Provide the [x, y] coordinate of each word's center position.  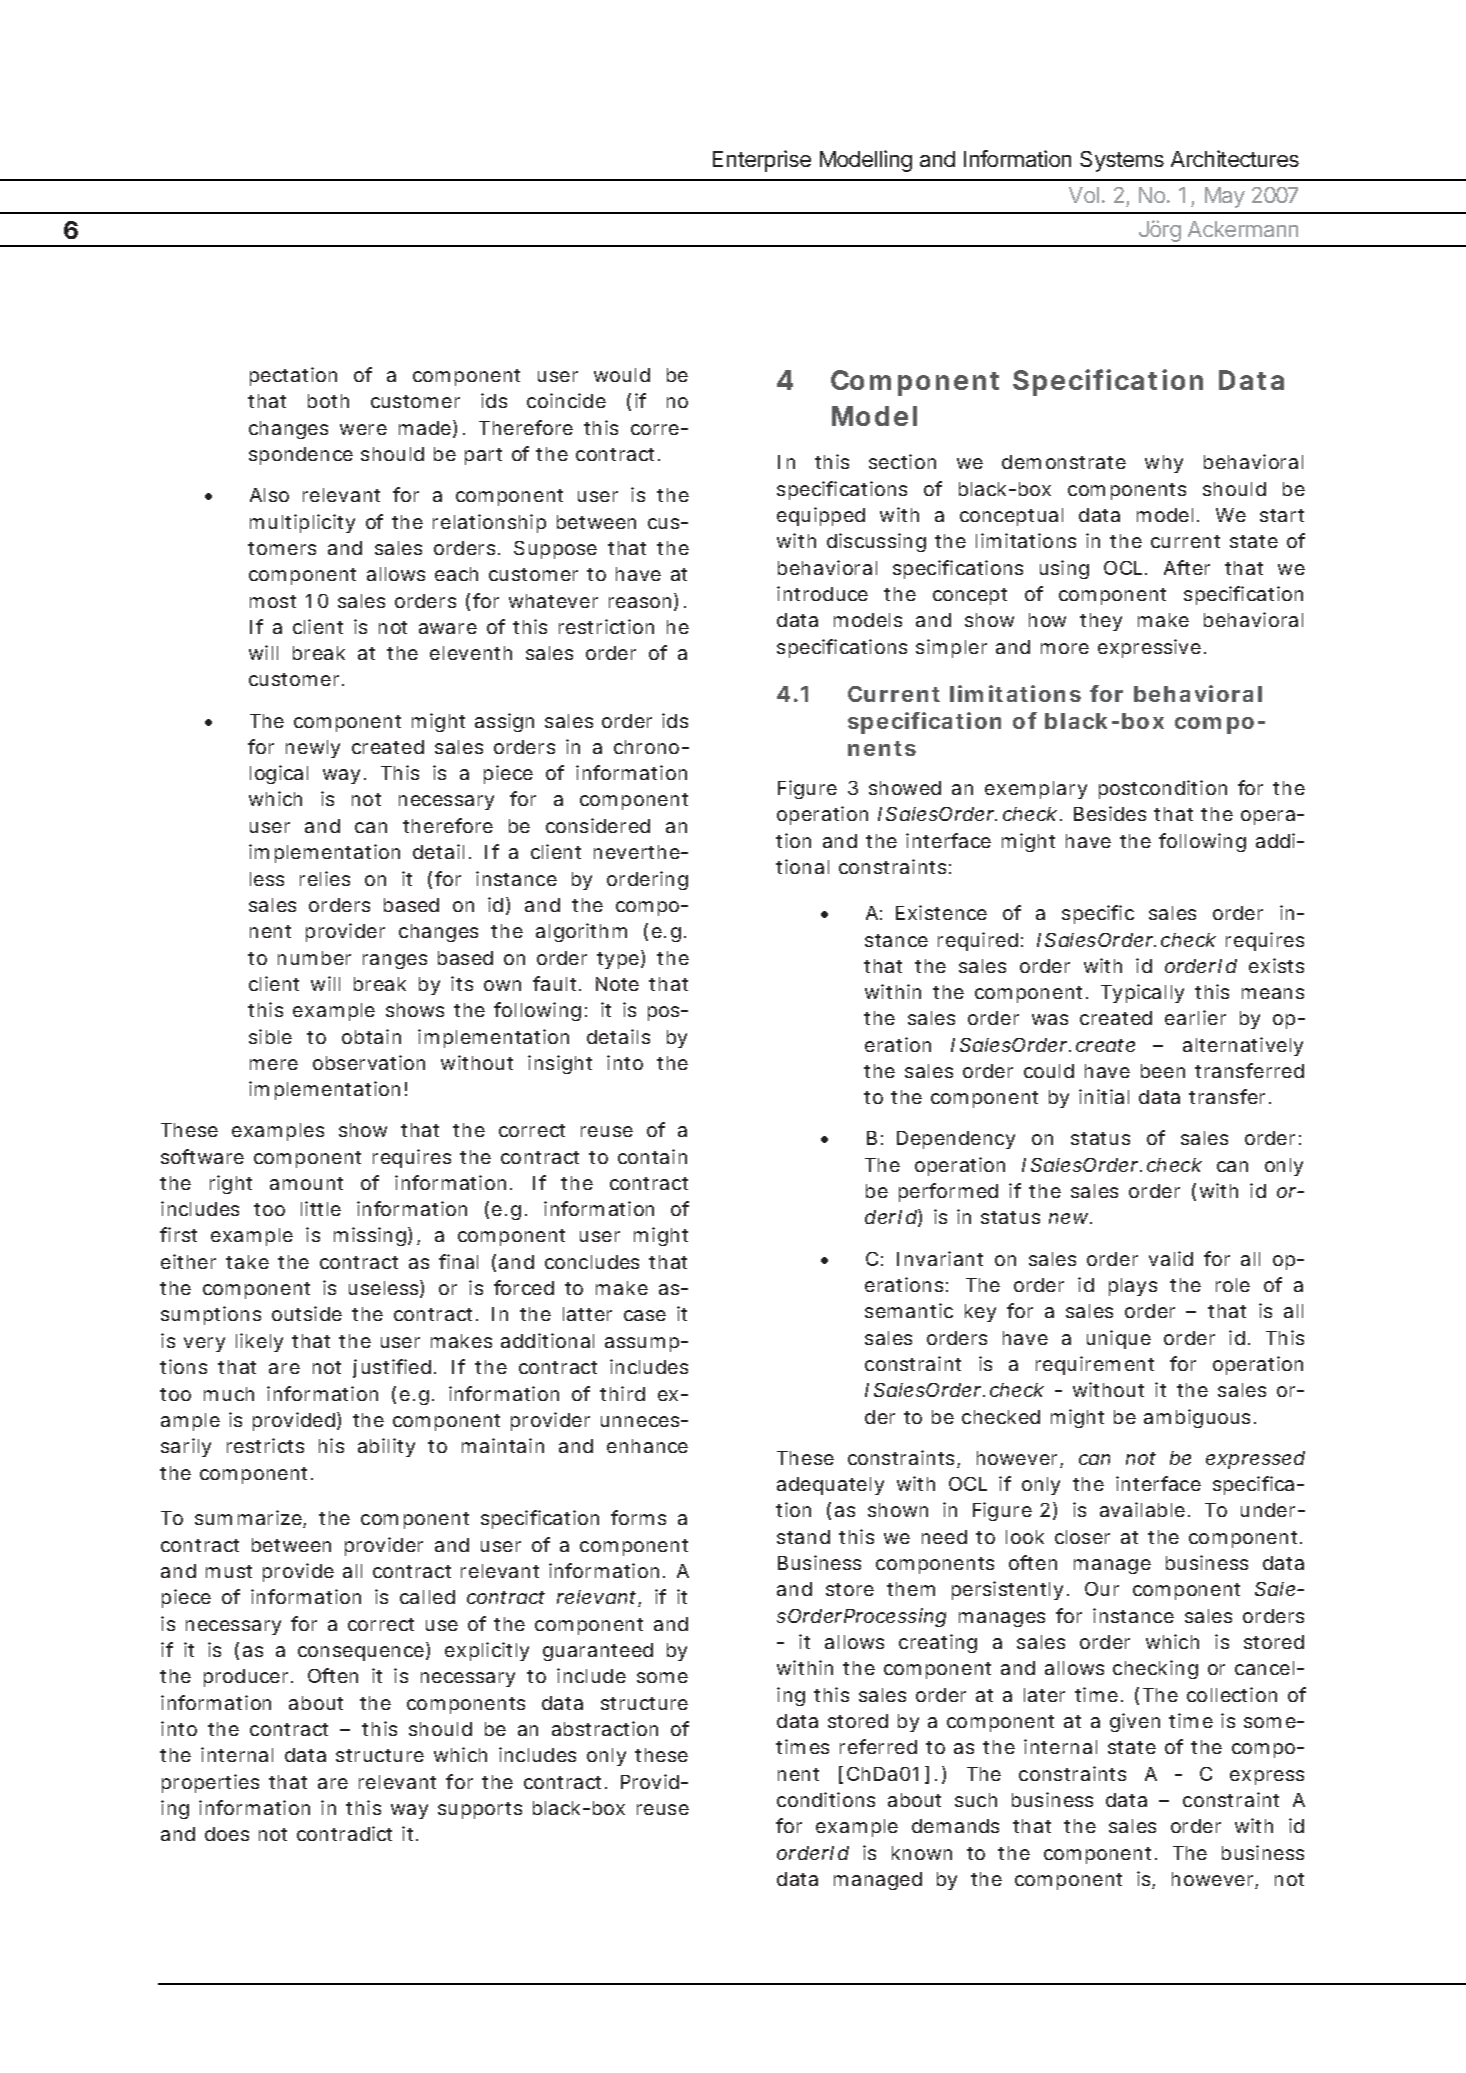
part [483, 456]
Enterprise [762, 161]
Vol [1084, 195]
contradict [344, 1833]
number [314, 958]
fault [554, 983]
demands [955, 1826]
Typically [1142, 993]
